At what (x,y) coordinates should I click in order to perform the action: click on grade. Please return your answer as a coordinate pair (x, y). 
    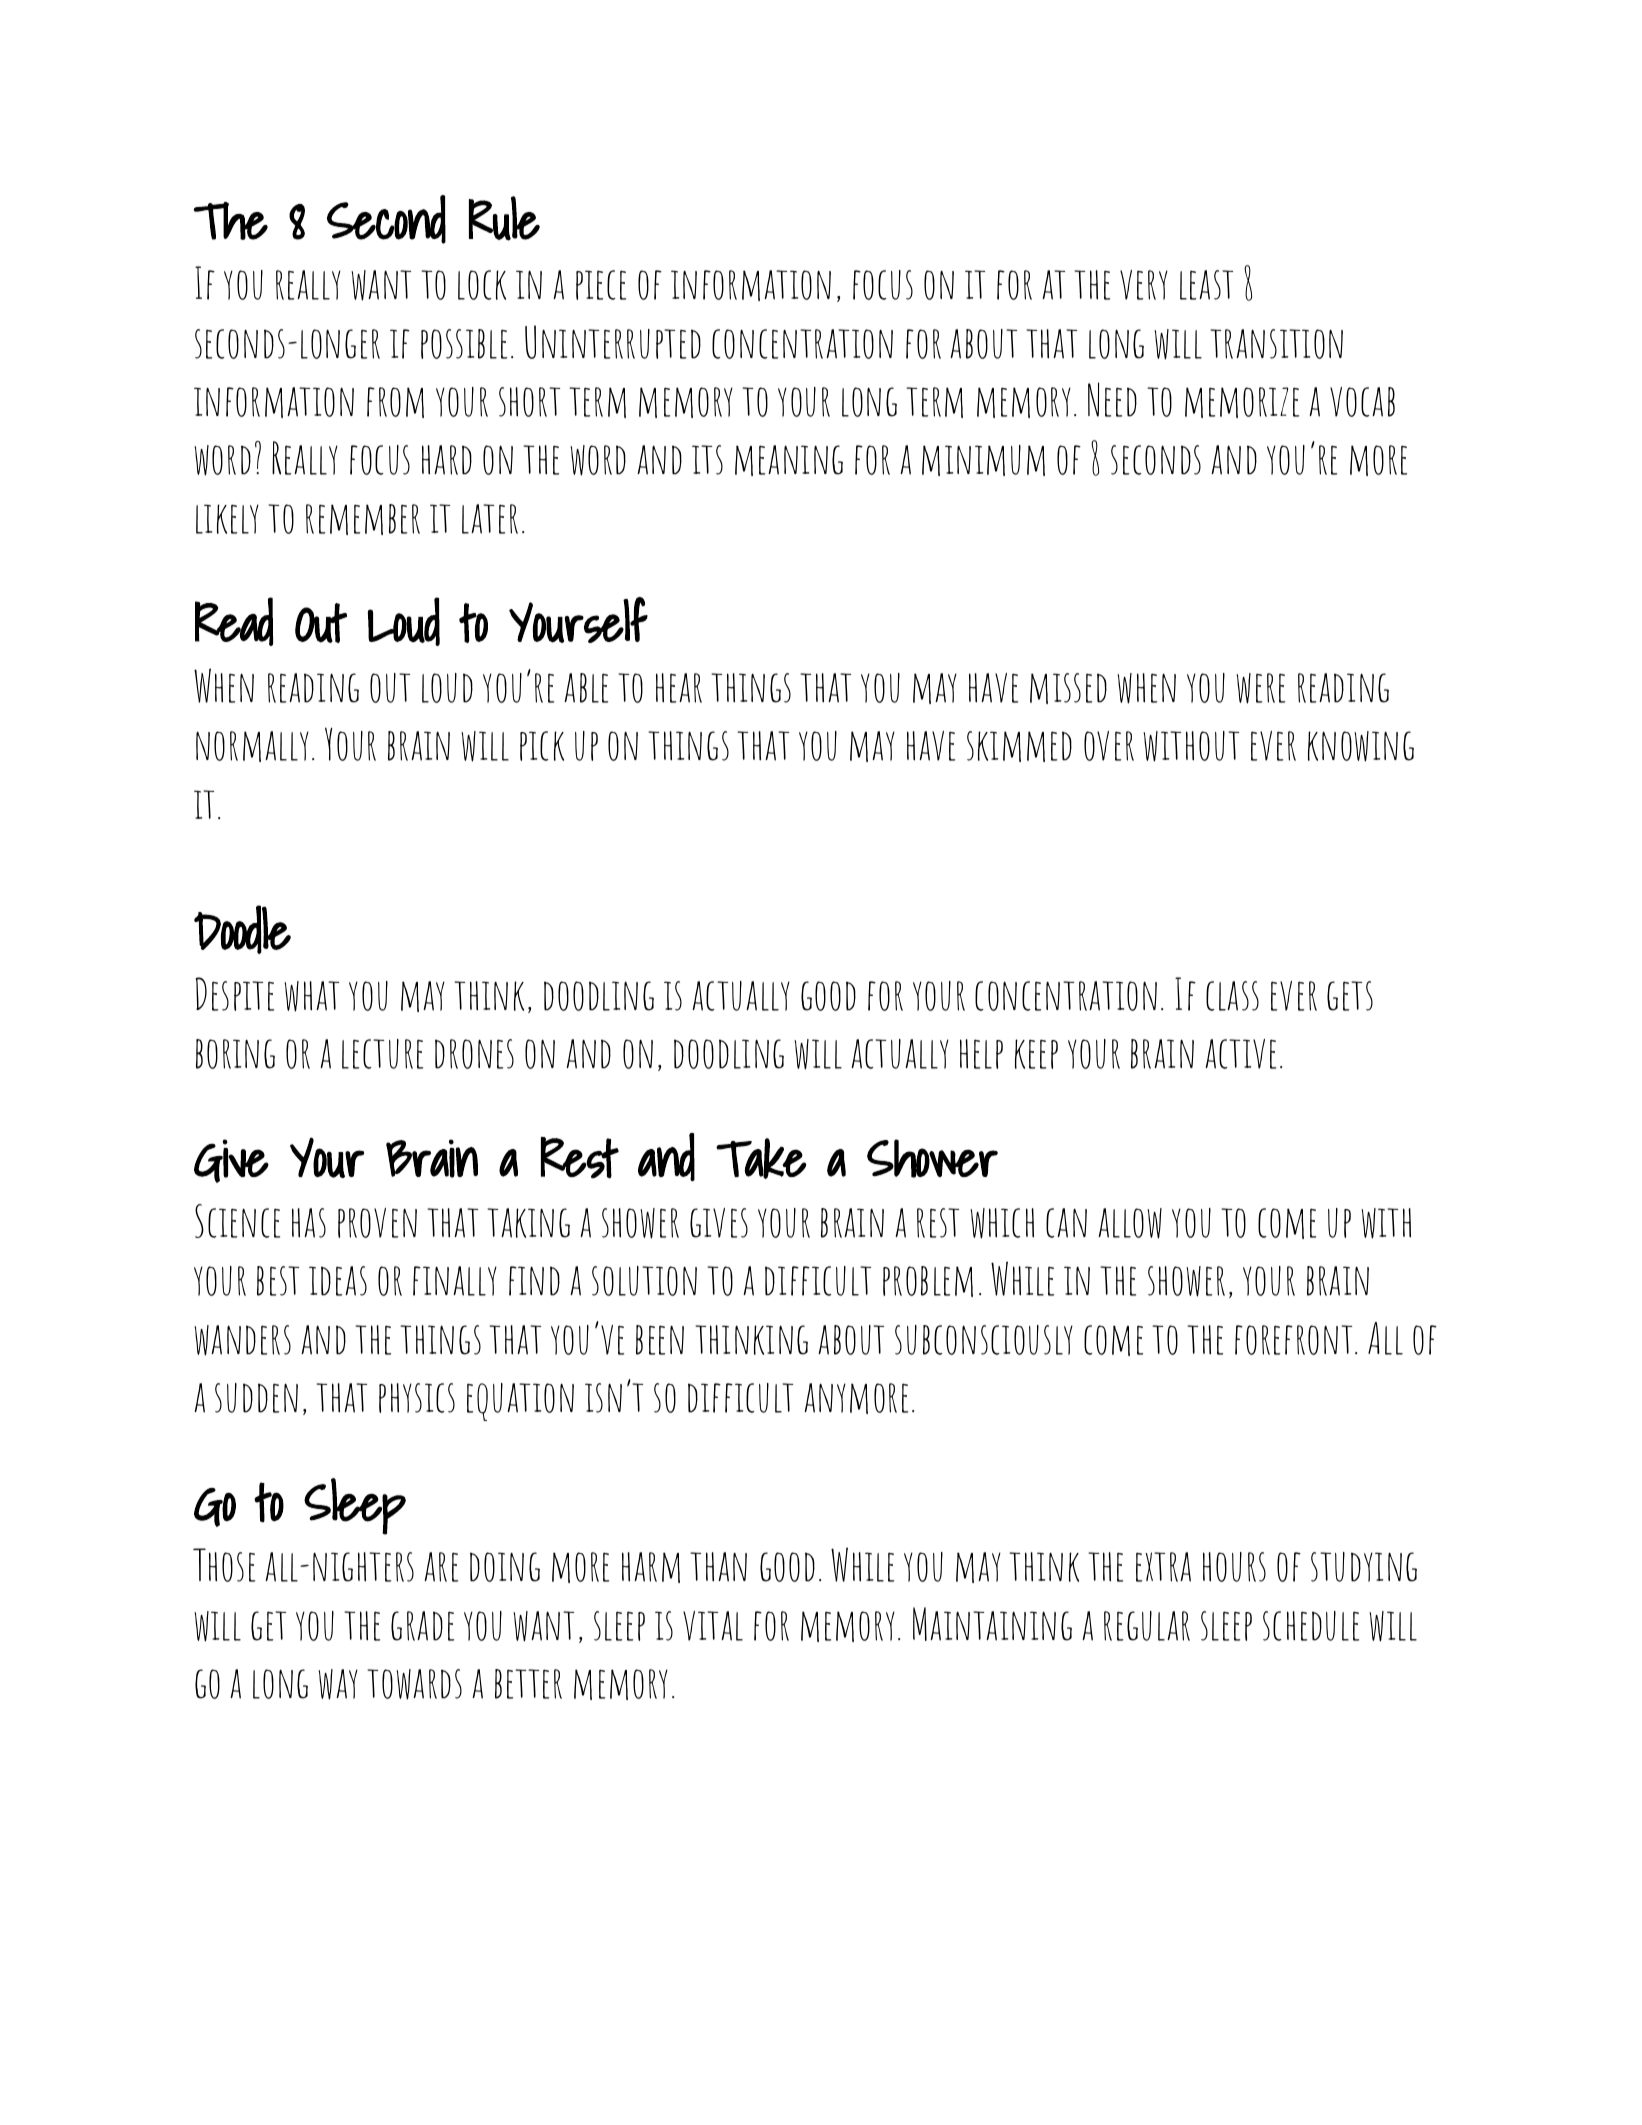
    Looking at the image, I should click on (422, 1626).
